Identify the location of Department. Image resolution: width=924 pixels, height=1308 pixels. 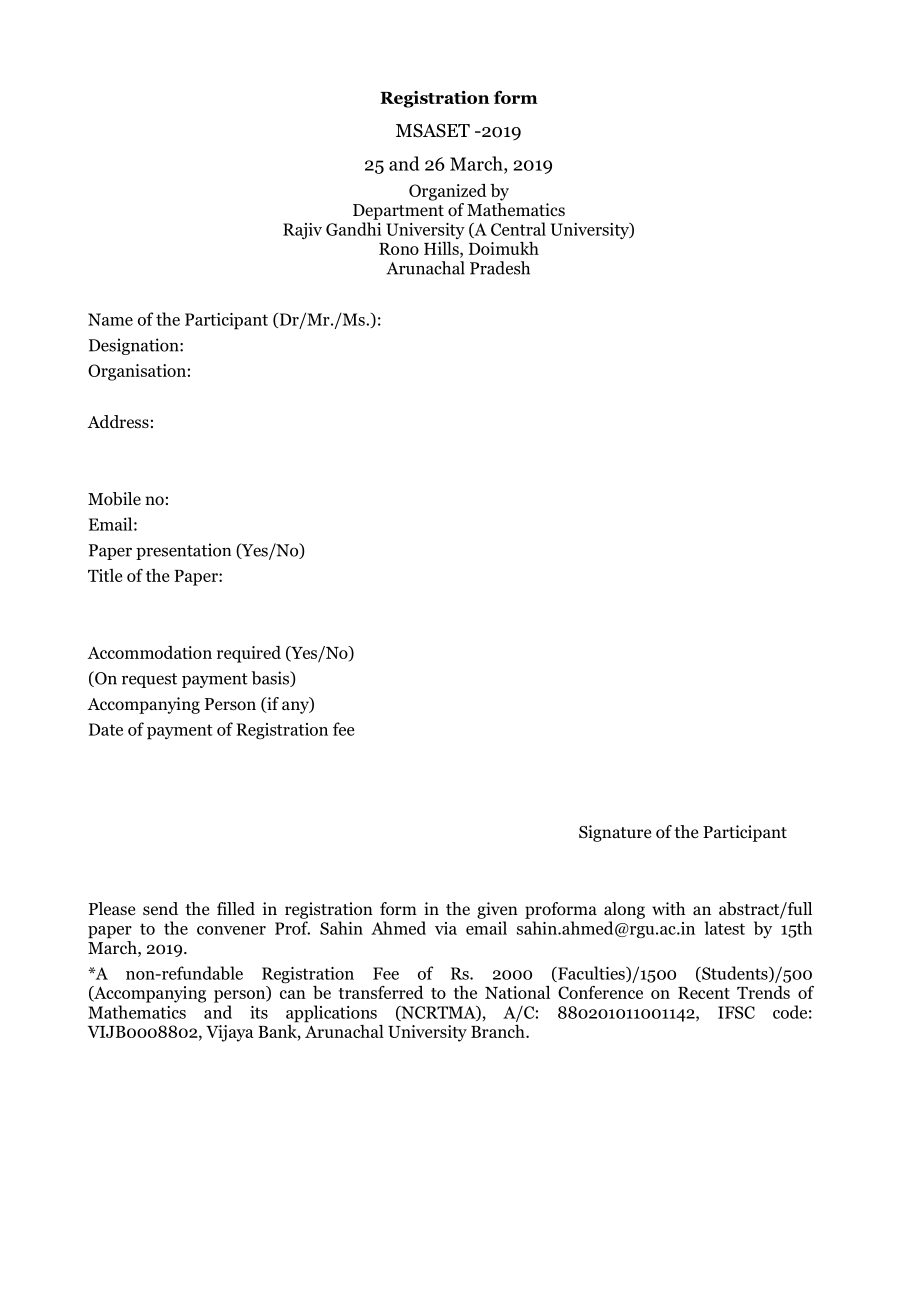
(398, 212).
